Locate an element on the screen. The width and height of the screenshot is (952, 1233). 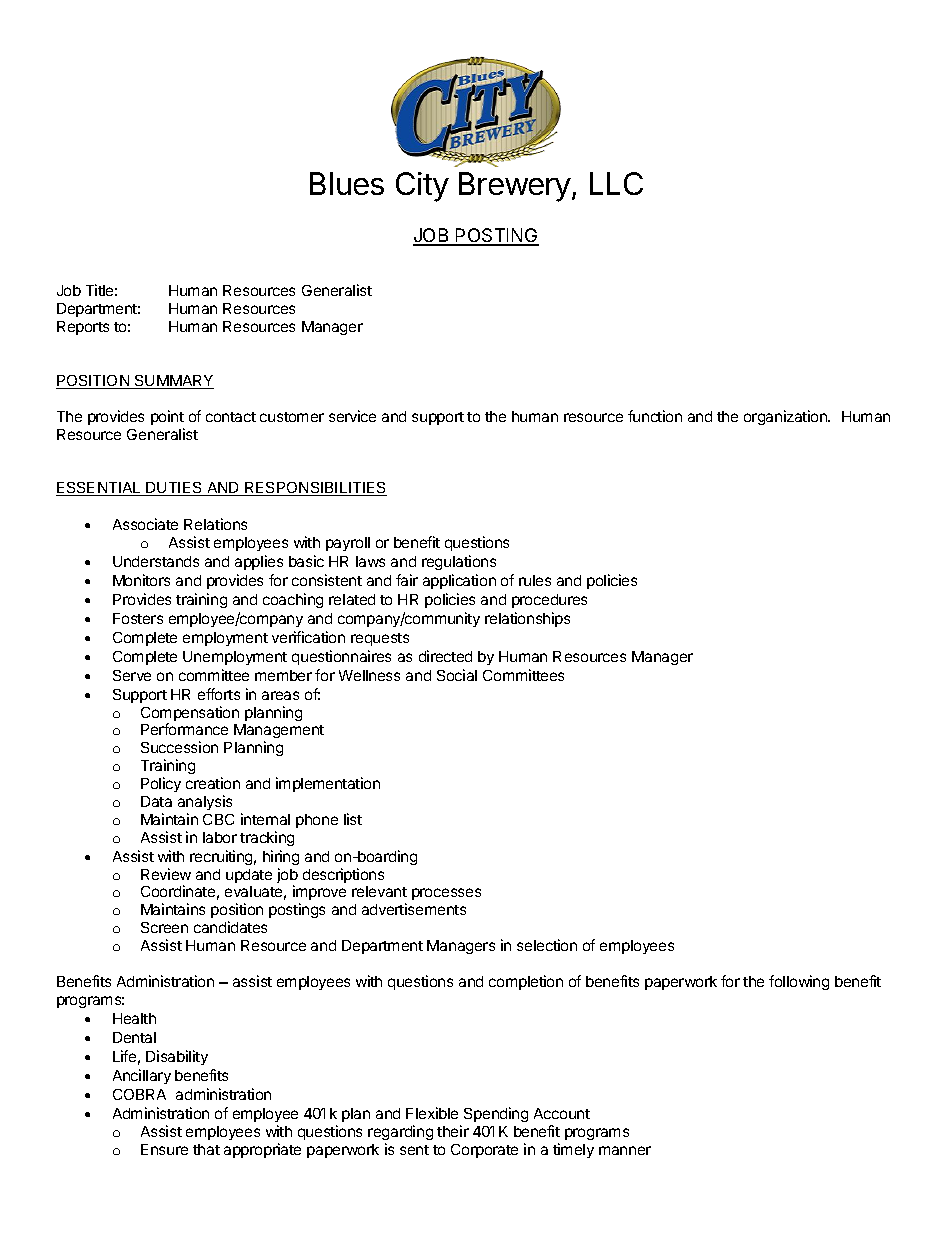
Ensure is located at coordinates (164, 1149).
